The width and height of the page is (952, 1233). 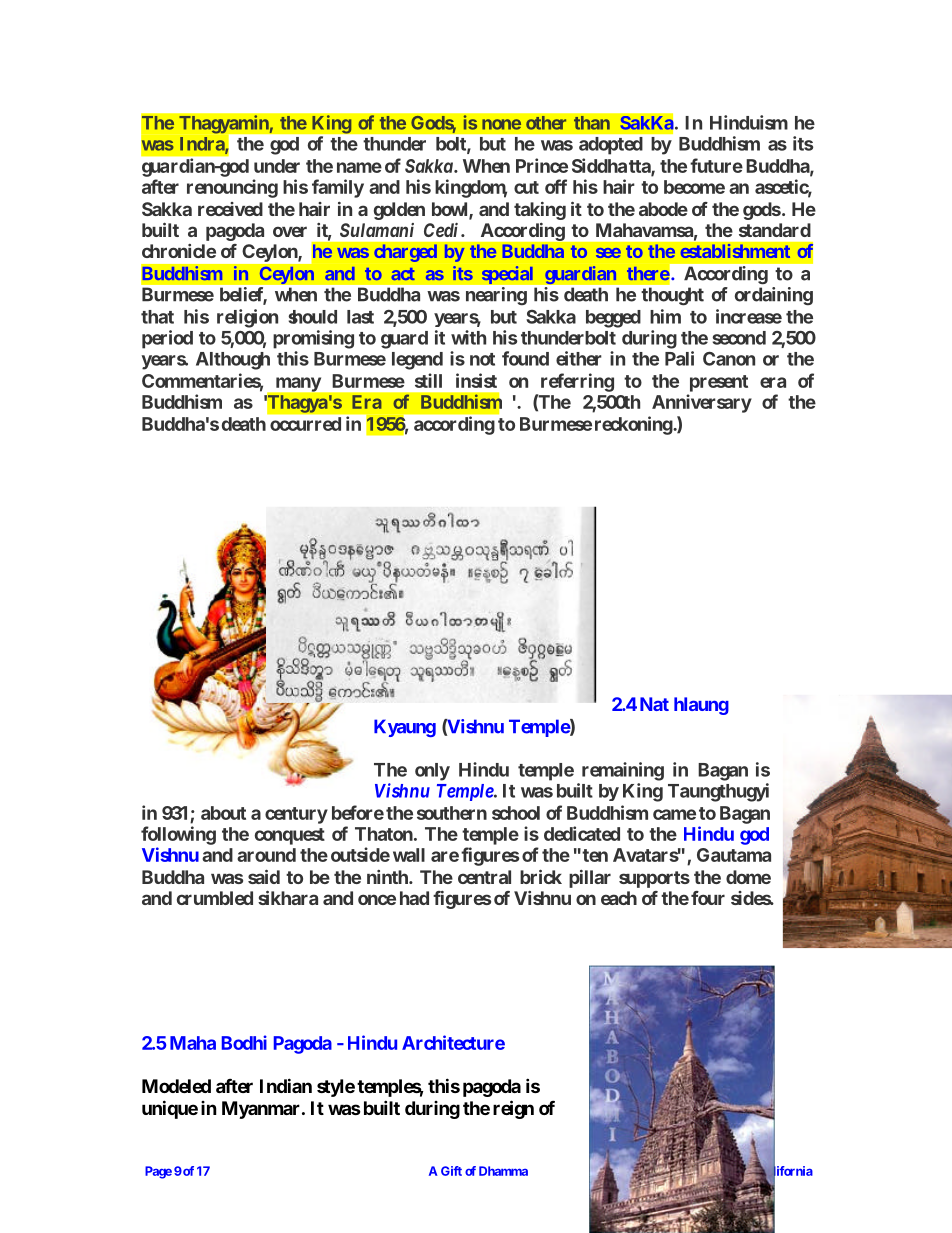 I want to click on cut, so click(x=526, y=187).
